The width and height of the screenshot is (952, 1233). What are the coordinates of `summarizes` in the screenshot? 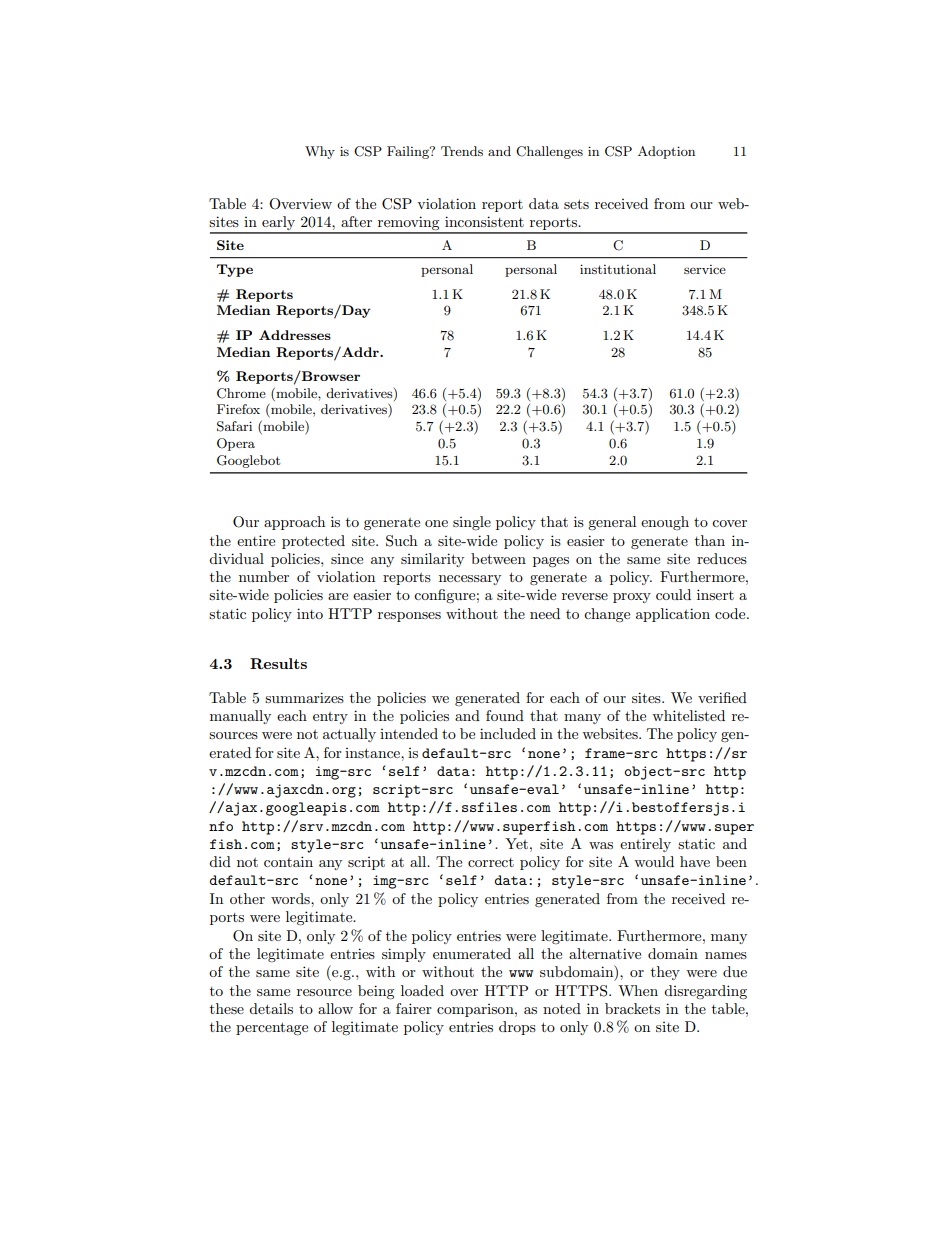 It's located at (304, 697).
